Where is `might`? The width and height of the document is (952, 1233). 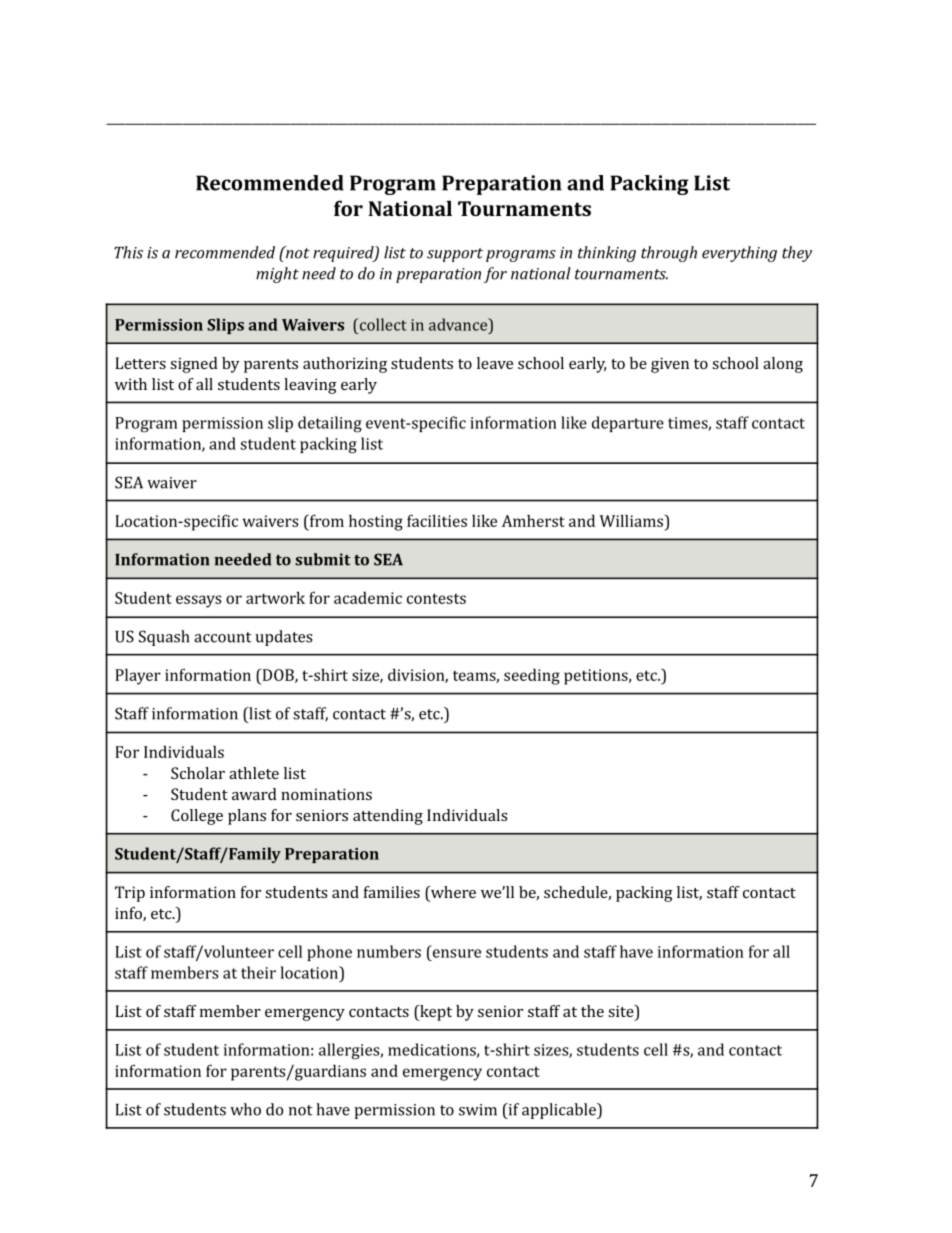 might is located at coordinates (277, 275).
